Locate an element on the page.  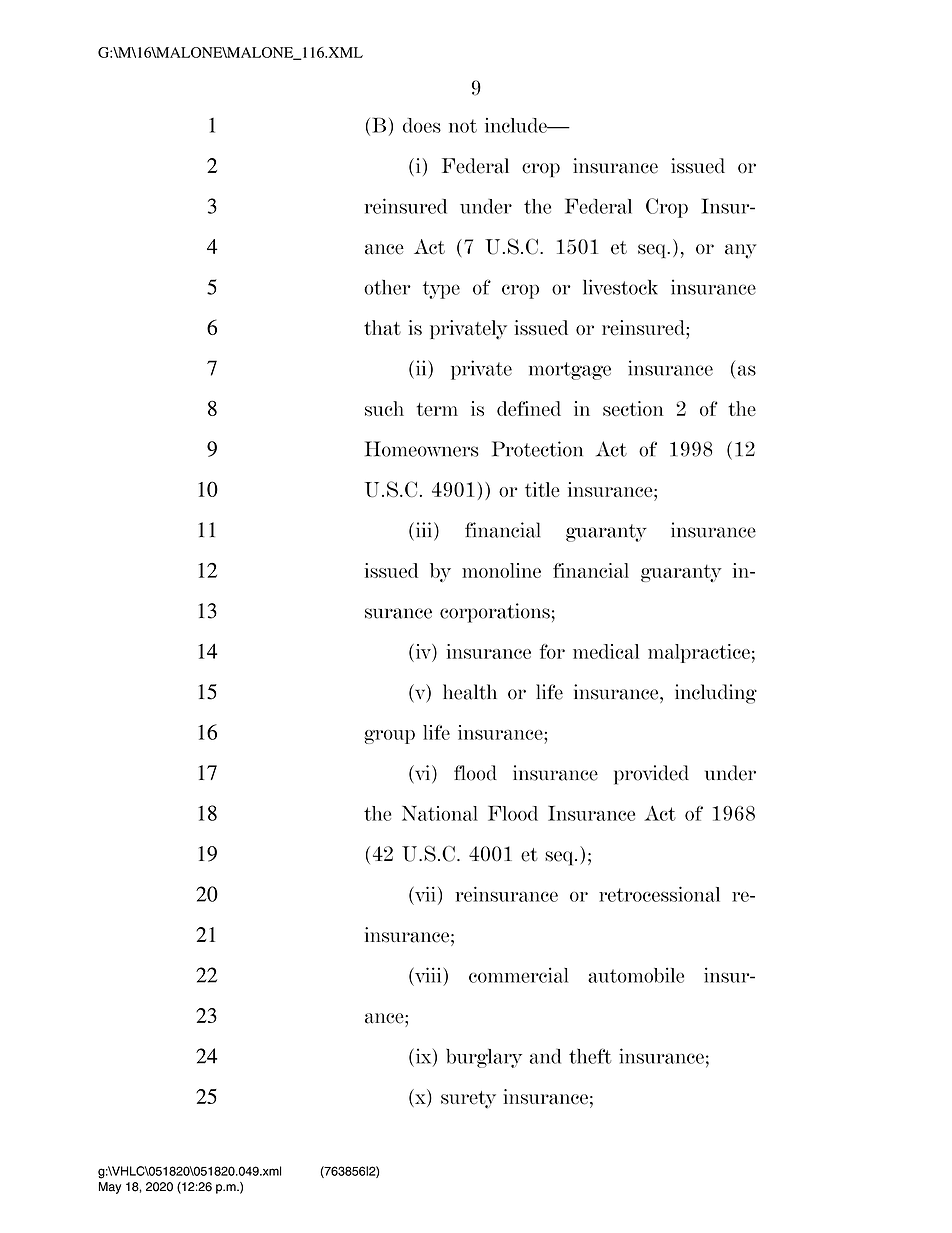
include is located at coordinates (517, 125).
